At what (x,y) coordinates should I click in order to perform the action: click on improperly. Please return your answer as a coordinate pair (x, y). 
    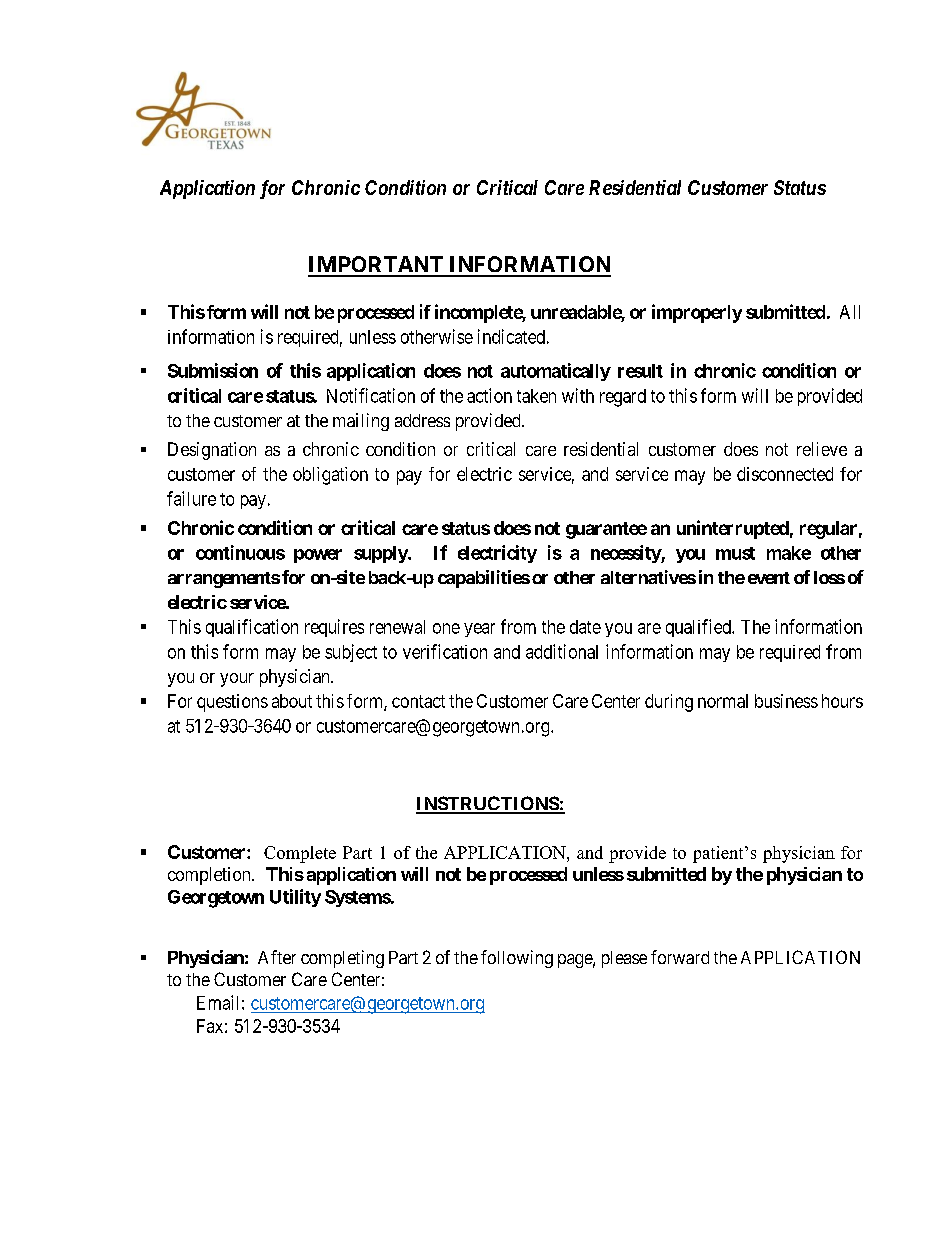
    Looking at the image, I should click on (697, 313).
